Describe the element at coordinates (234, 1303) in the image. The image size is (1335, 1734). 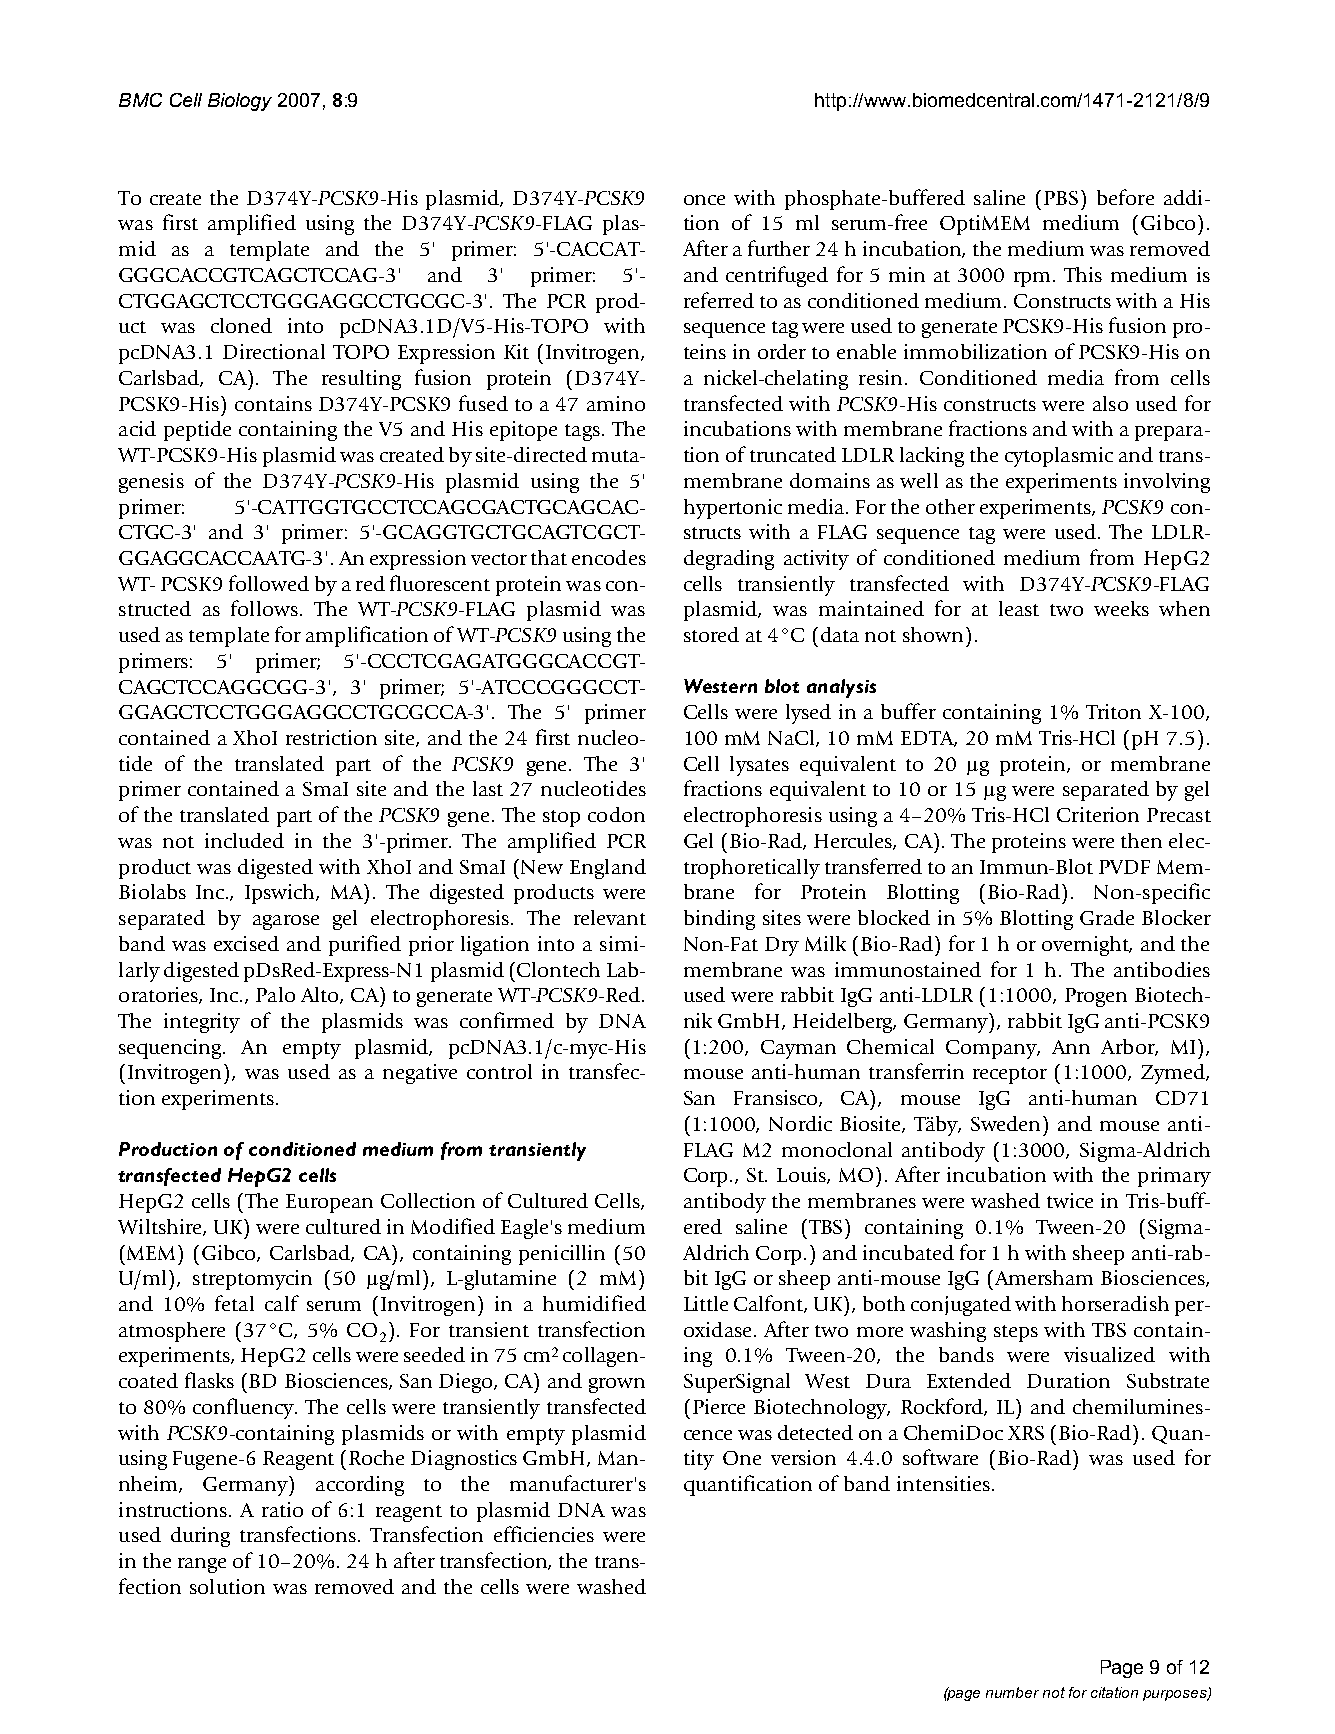
I see `fetal` at that location.
